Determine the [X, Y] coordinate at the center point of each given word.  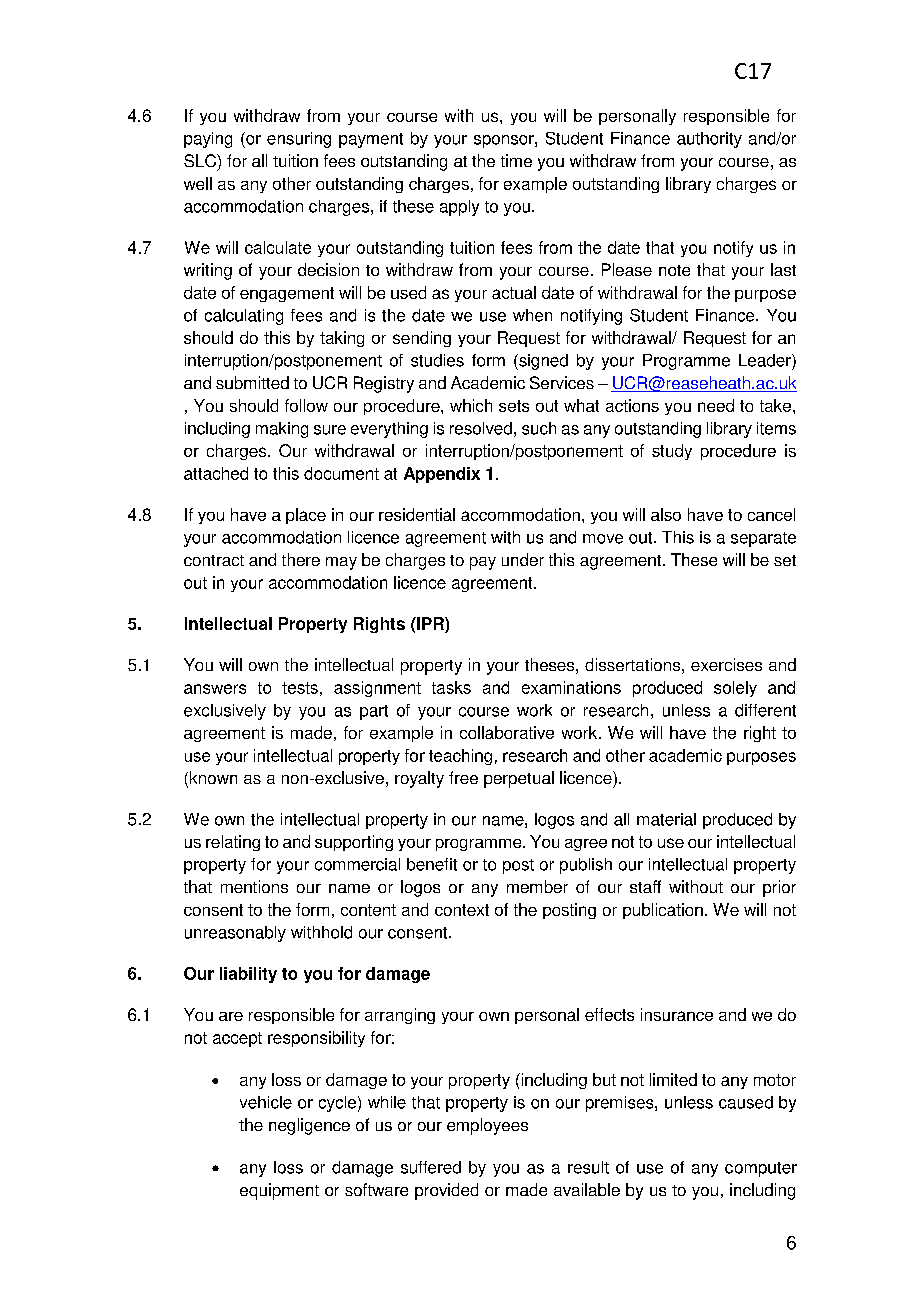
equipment [279, 1191]
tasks [451, 687]
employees [487, 1126]
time [516, 160]
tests [300, 688]
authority [709, 140]
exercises [726, 664]
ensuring [299, 140]
